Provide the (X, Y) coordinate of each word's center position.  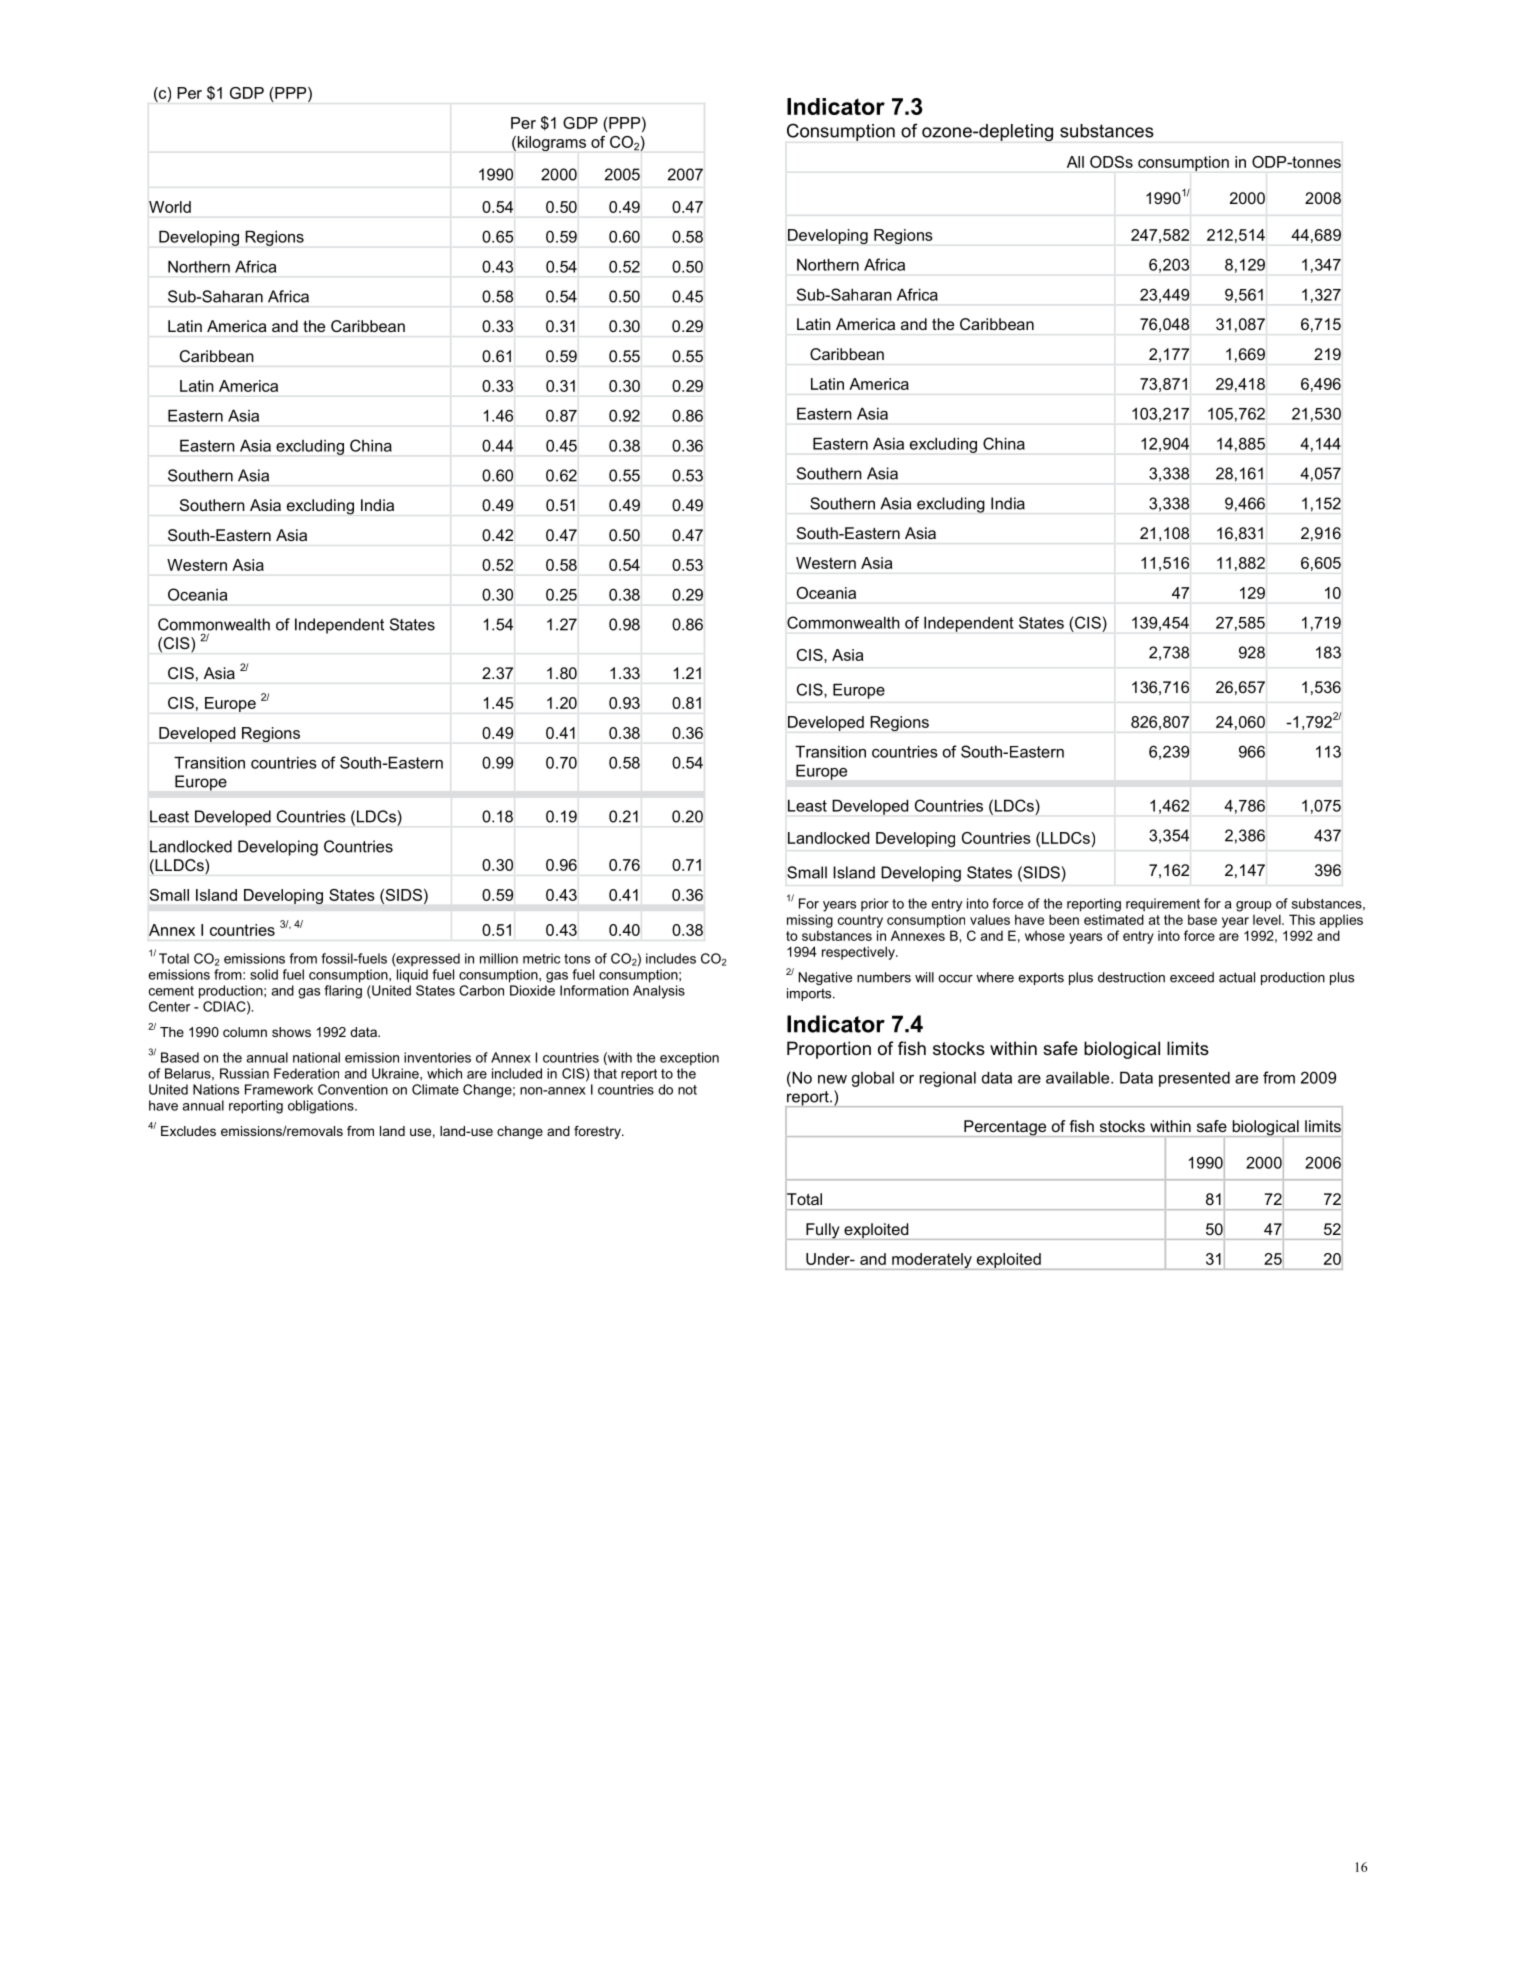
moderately (932, 1261)
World (170, 207)
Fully (823, 1231)
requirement (1163, 905)
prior (875, 904)
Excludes (188, 1131)
